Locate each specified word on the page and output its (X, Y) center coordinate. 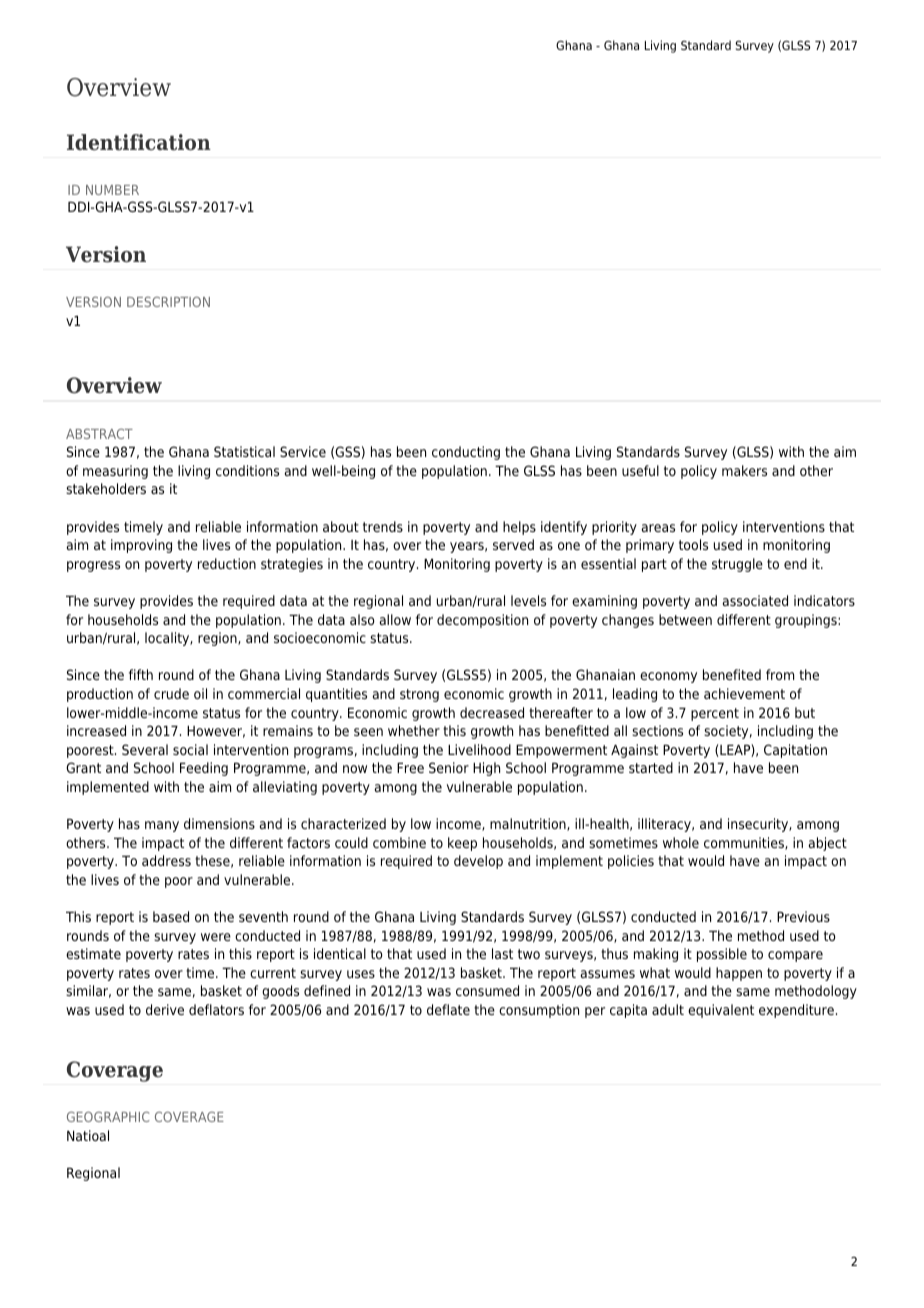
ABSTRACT (99, 434)
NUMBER (112, 190)
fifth (141, 674)
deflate (448, 1009)
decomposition (482, 621)
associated (755, 600)
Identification (139, 142)
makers (744, 470)
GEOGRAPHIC (108, 1117)
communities (745, 843)
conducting (466, 453)
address (166, 860)
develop (478, 862)
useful (640, 470)
